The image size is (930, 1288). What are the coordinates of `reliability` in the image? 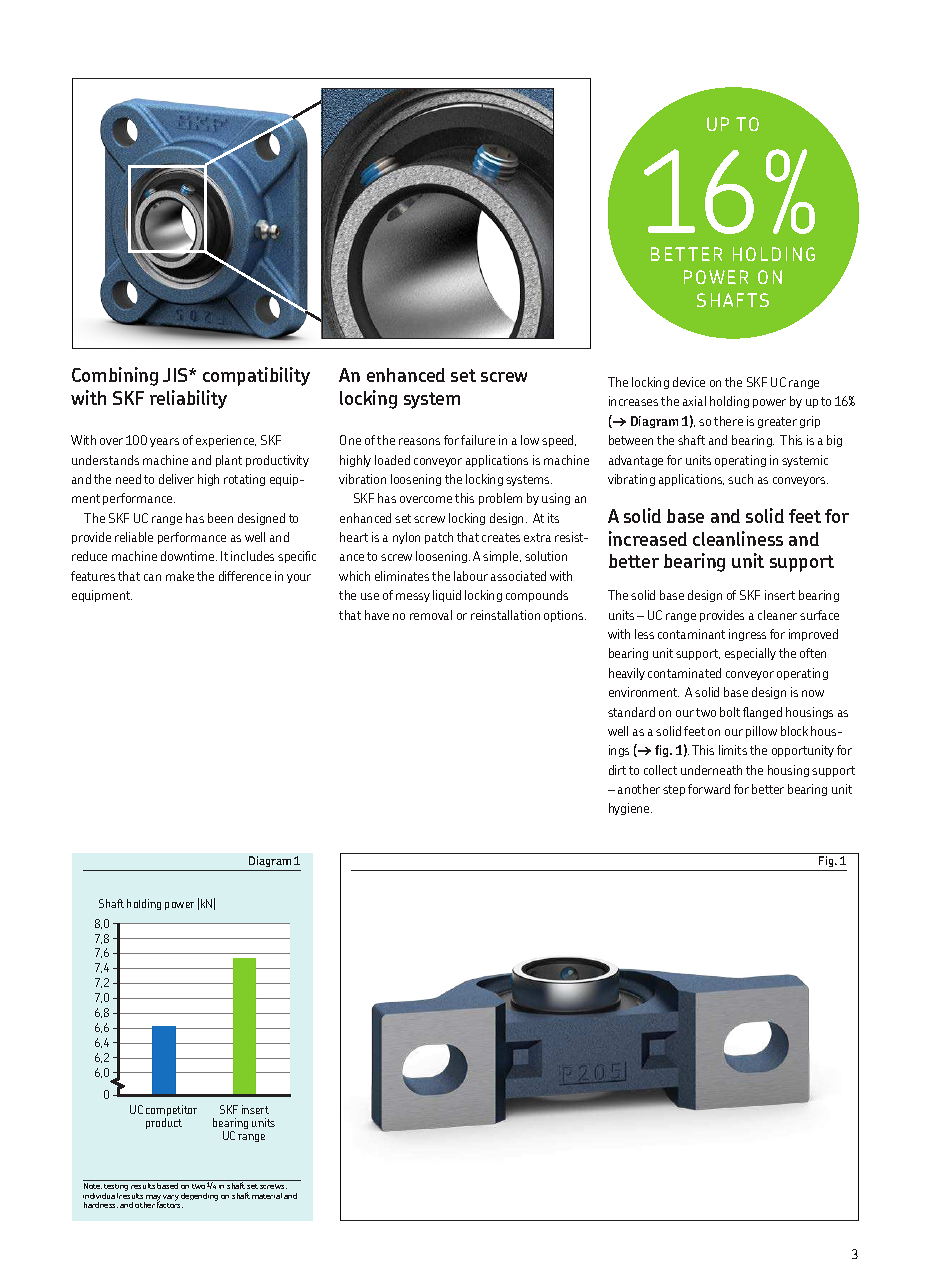 It's located at (188, 399).
